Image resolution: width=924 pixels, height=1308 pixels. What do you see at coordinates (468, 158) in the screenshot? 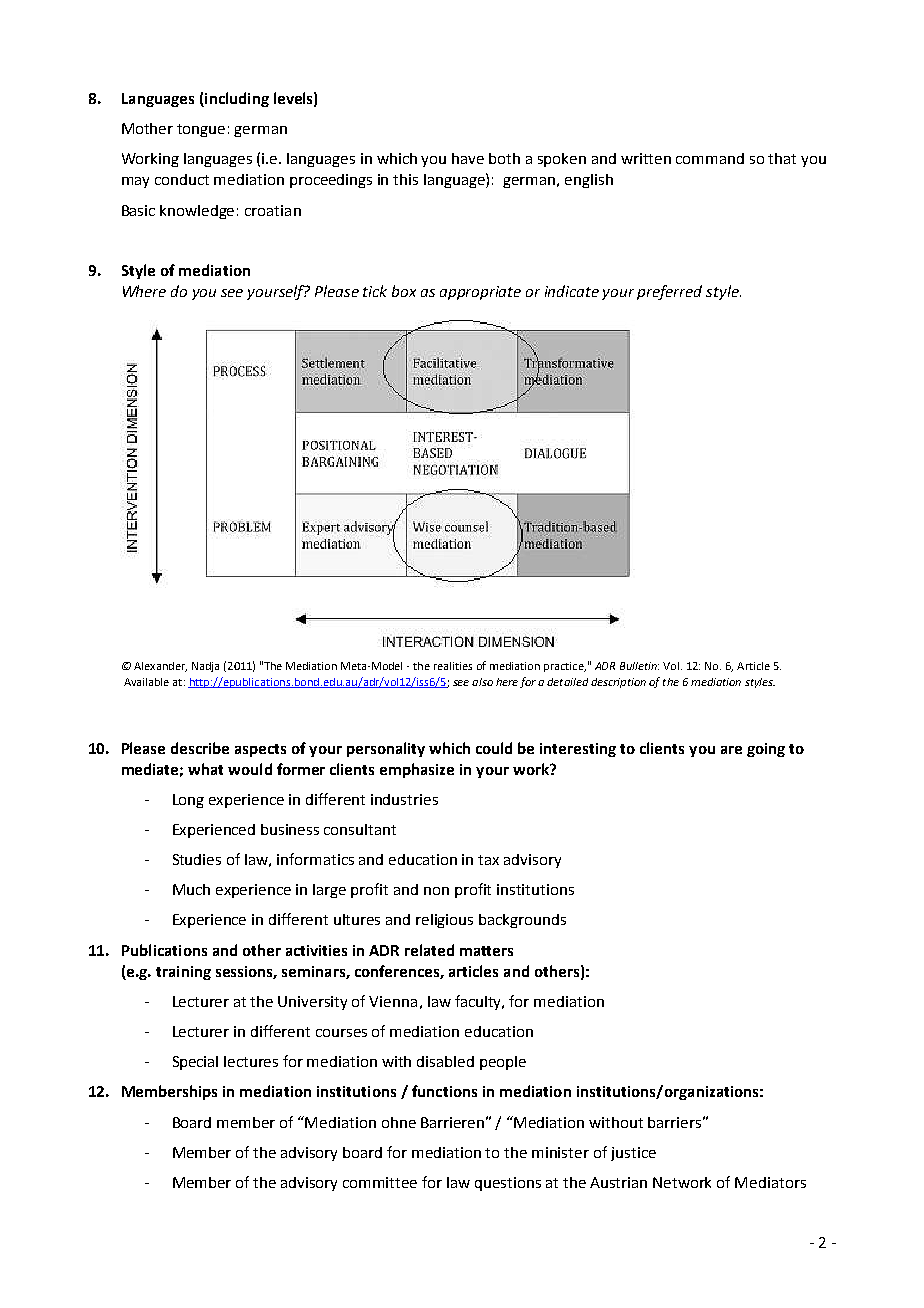
I see `have` at bounding box center [468, 158].
